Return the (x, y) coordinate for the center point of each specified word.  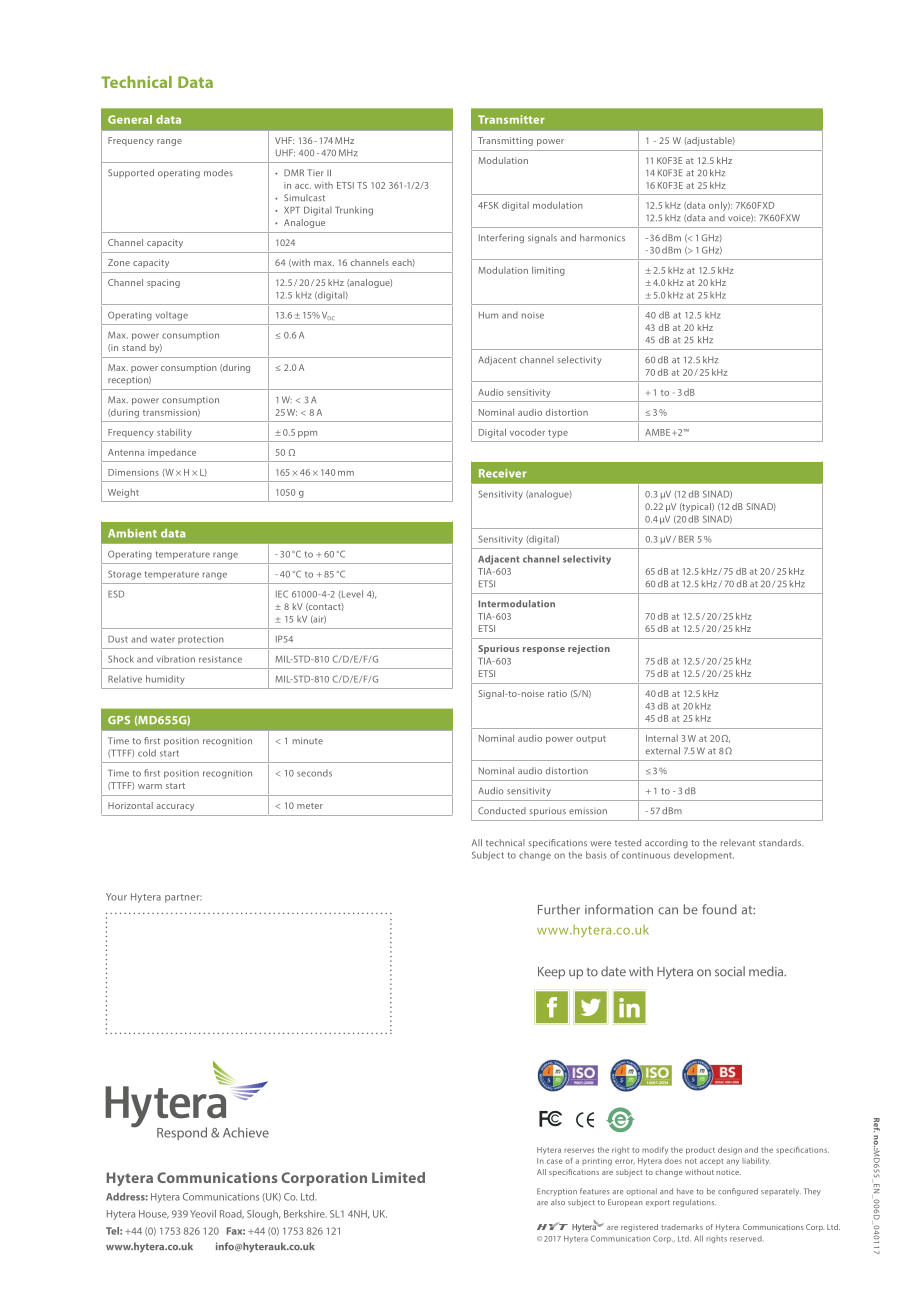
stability (174, 433)
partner (183, 898)
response (544, 650)
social (730, 971)
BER (686, 539)
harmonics (602, 237)
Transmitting (505, 141)
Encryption (557, 1192)
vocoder (527, 432)
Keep (551, 973)
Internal (662, 738)
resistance (220, 659)
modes (218, 172)
